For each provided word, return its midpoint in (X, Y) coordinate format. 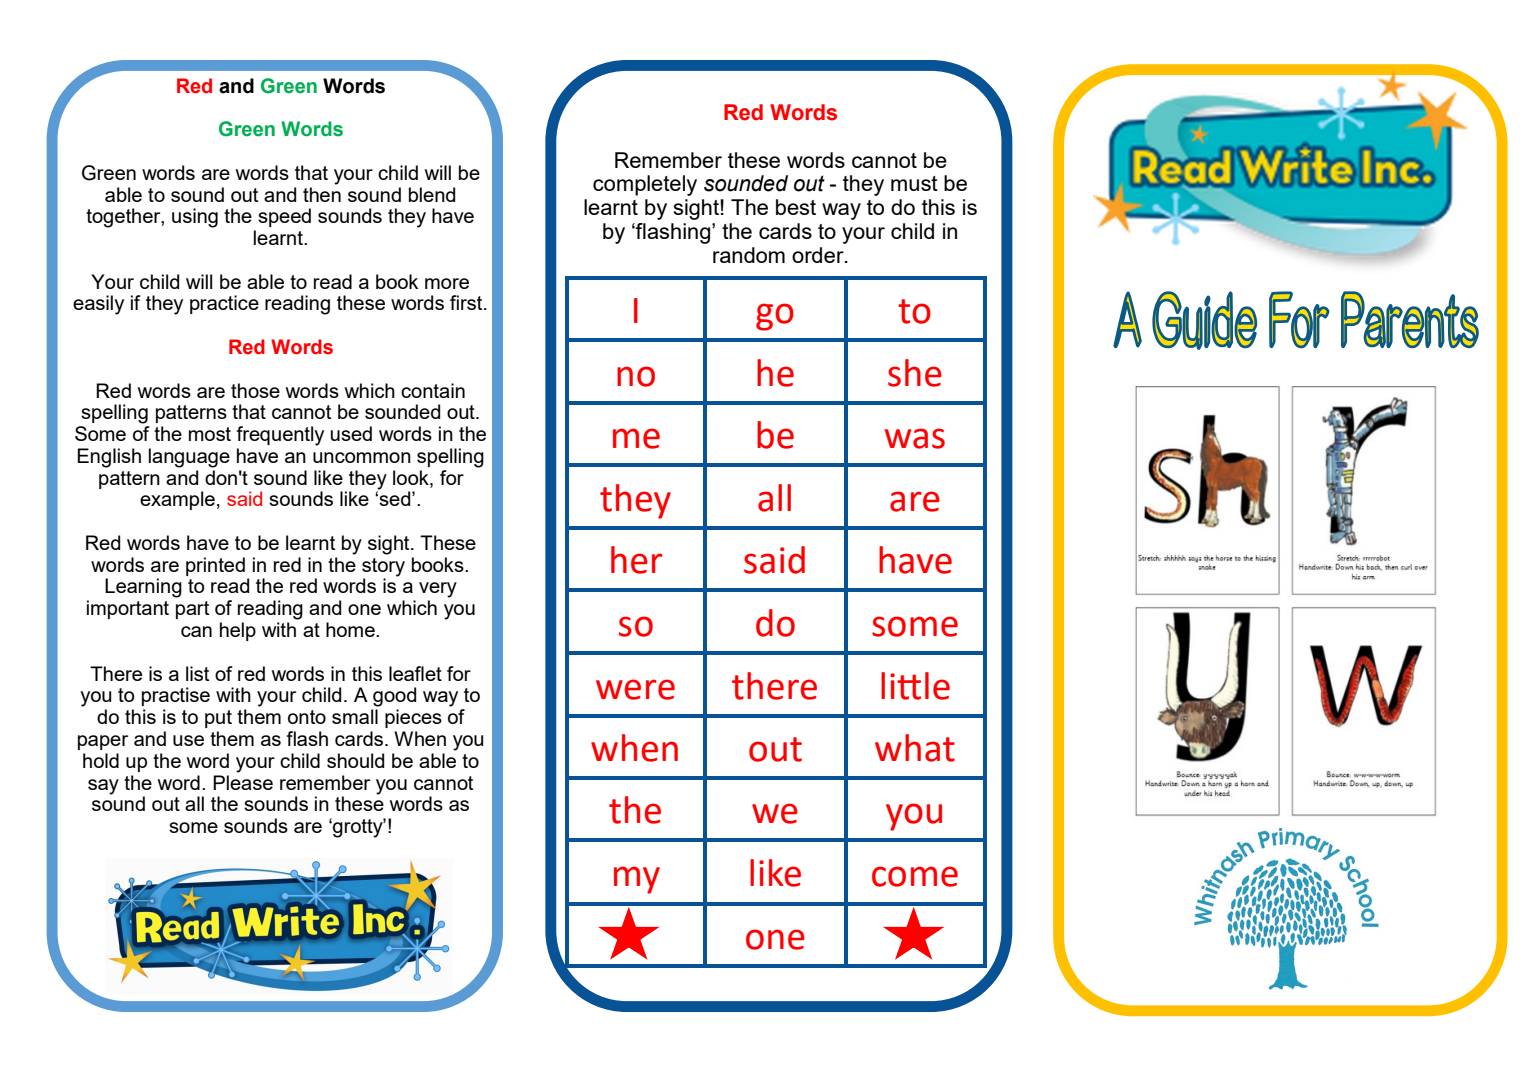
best (796, 207)
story (383, 568)
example (177, 500)
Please (243, 781)
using (195, 218)
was (915, 438)
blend (432, 194)
